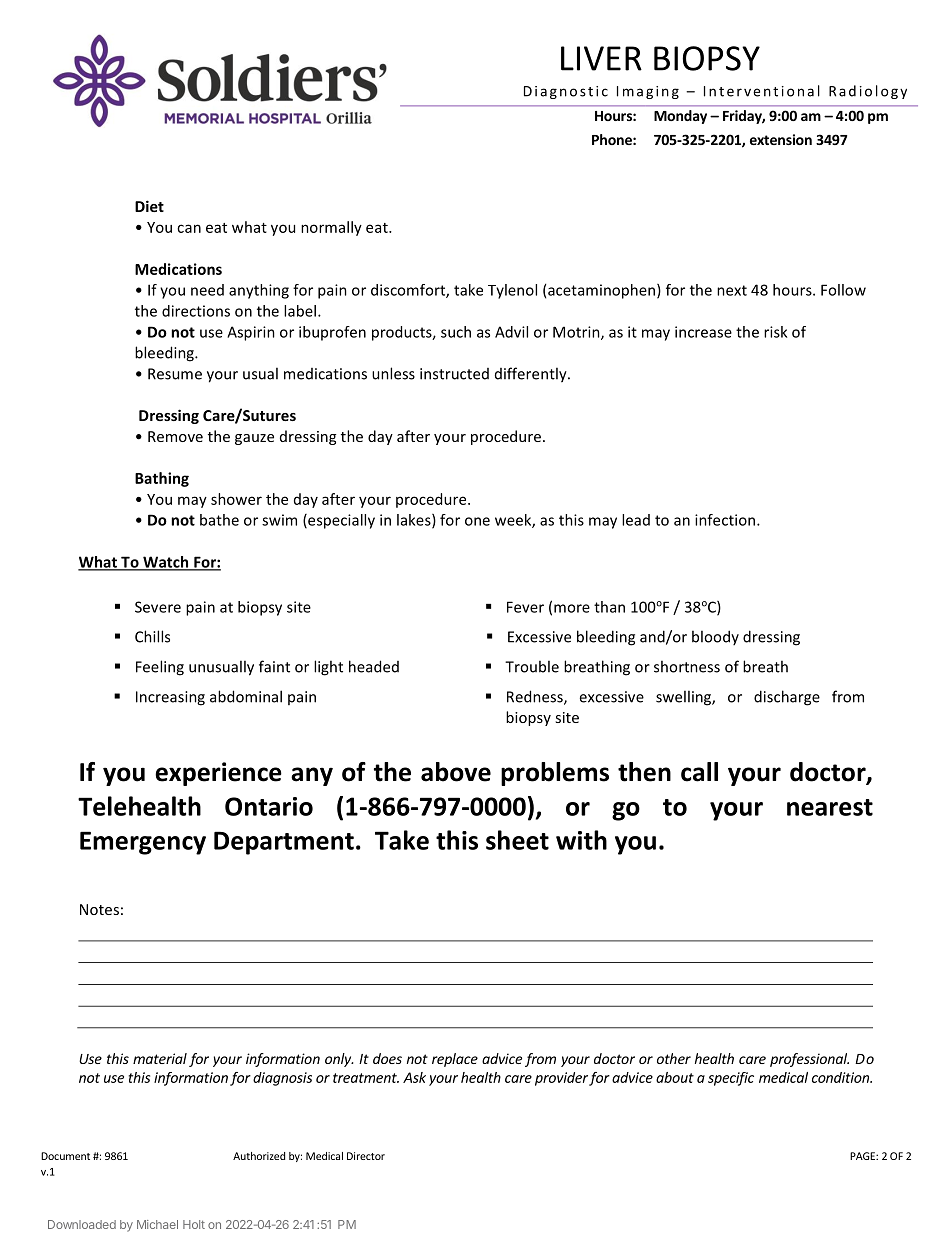 This page has width=952, height=1233. Describe the element at coordinates (601, 58) in the page. I see `LIVER` at that location.
